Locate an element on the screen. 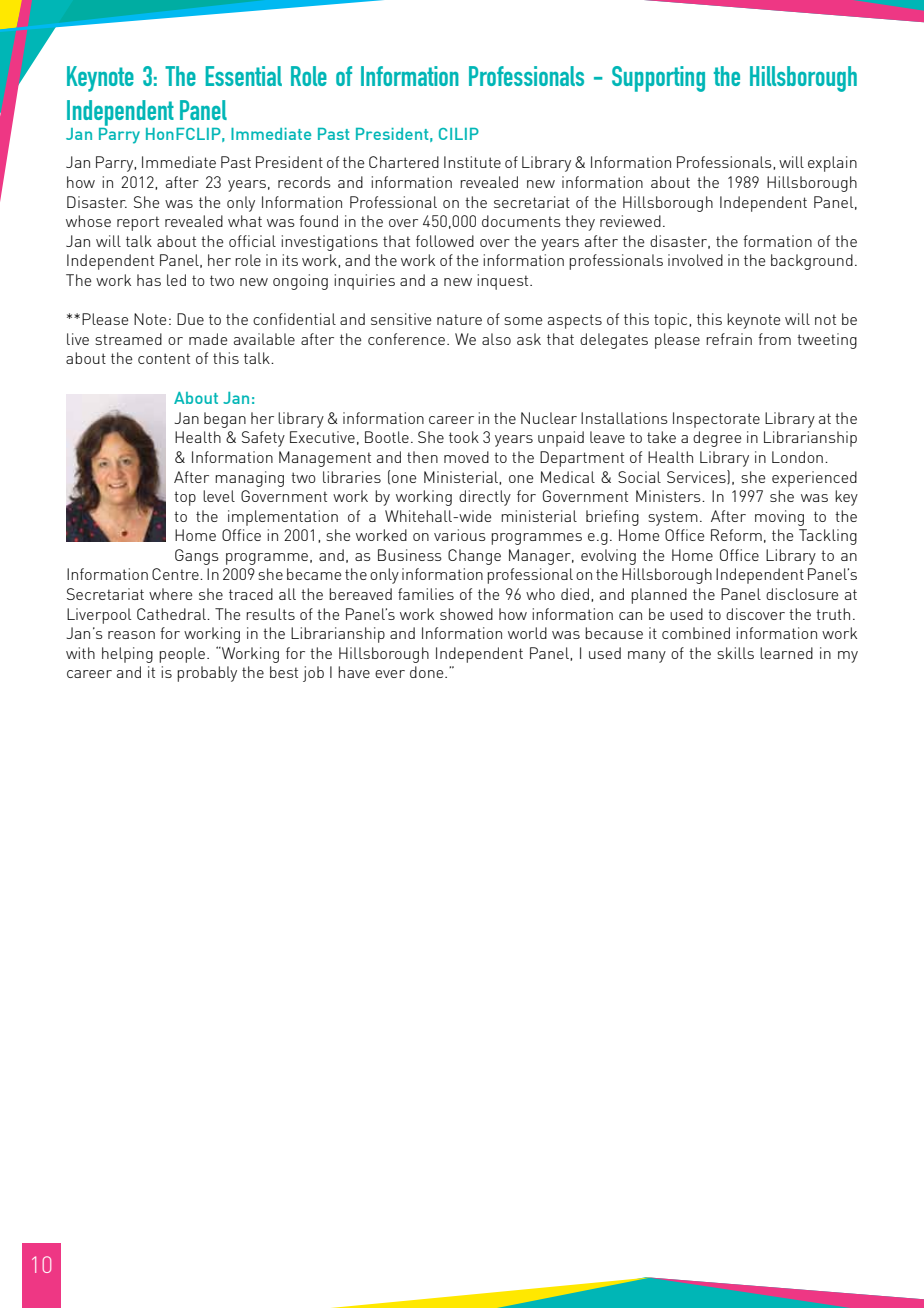 This screenshot has height=1308, width=924. done is located at coordinates (428, 672).
